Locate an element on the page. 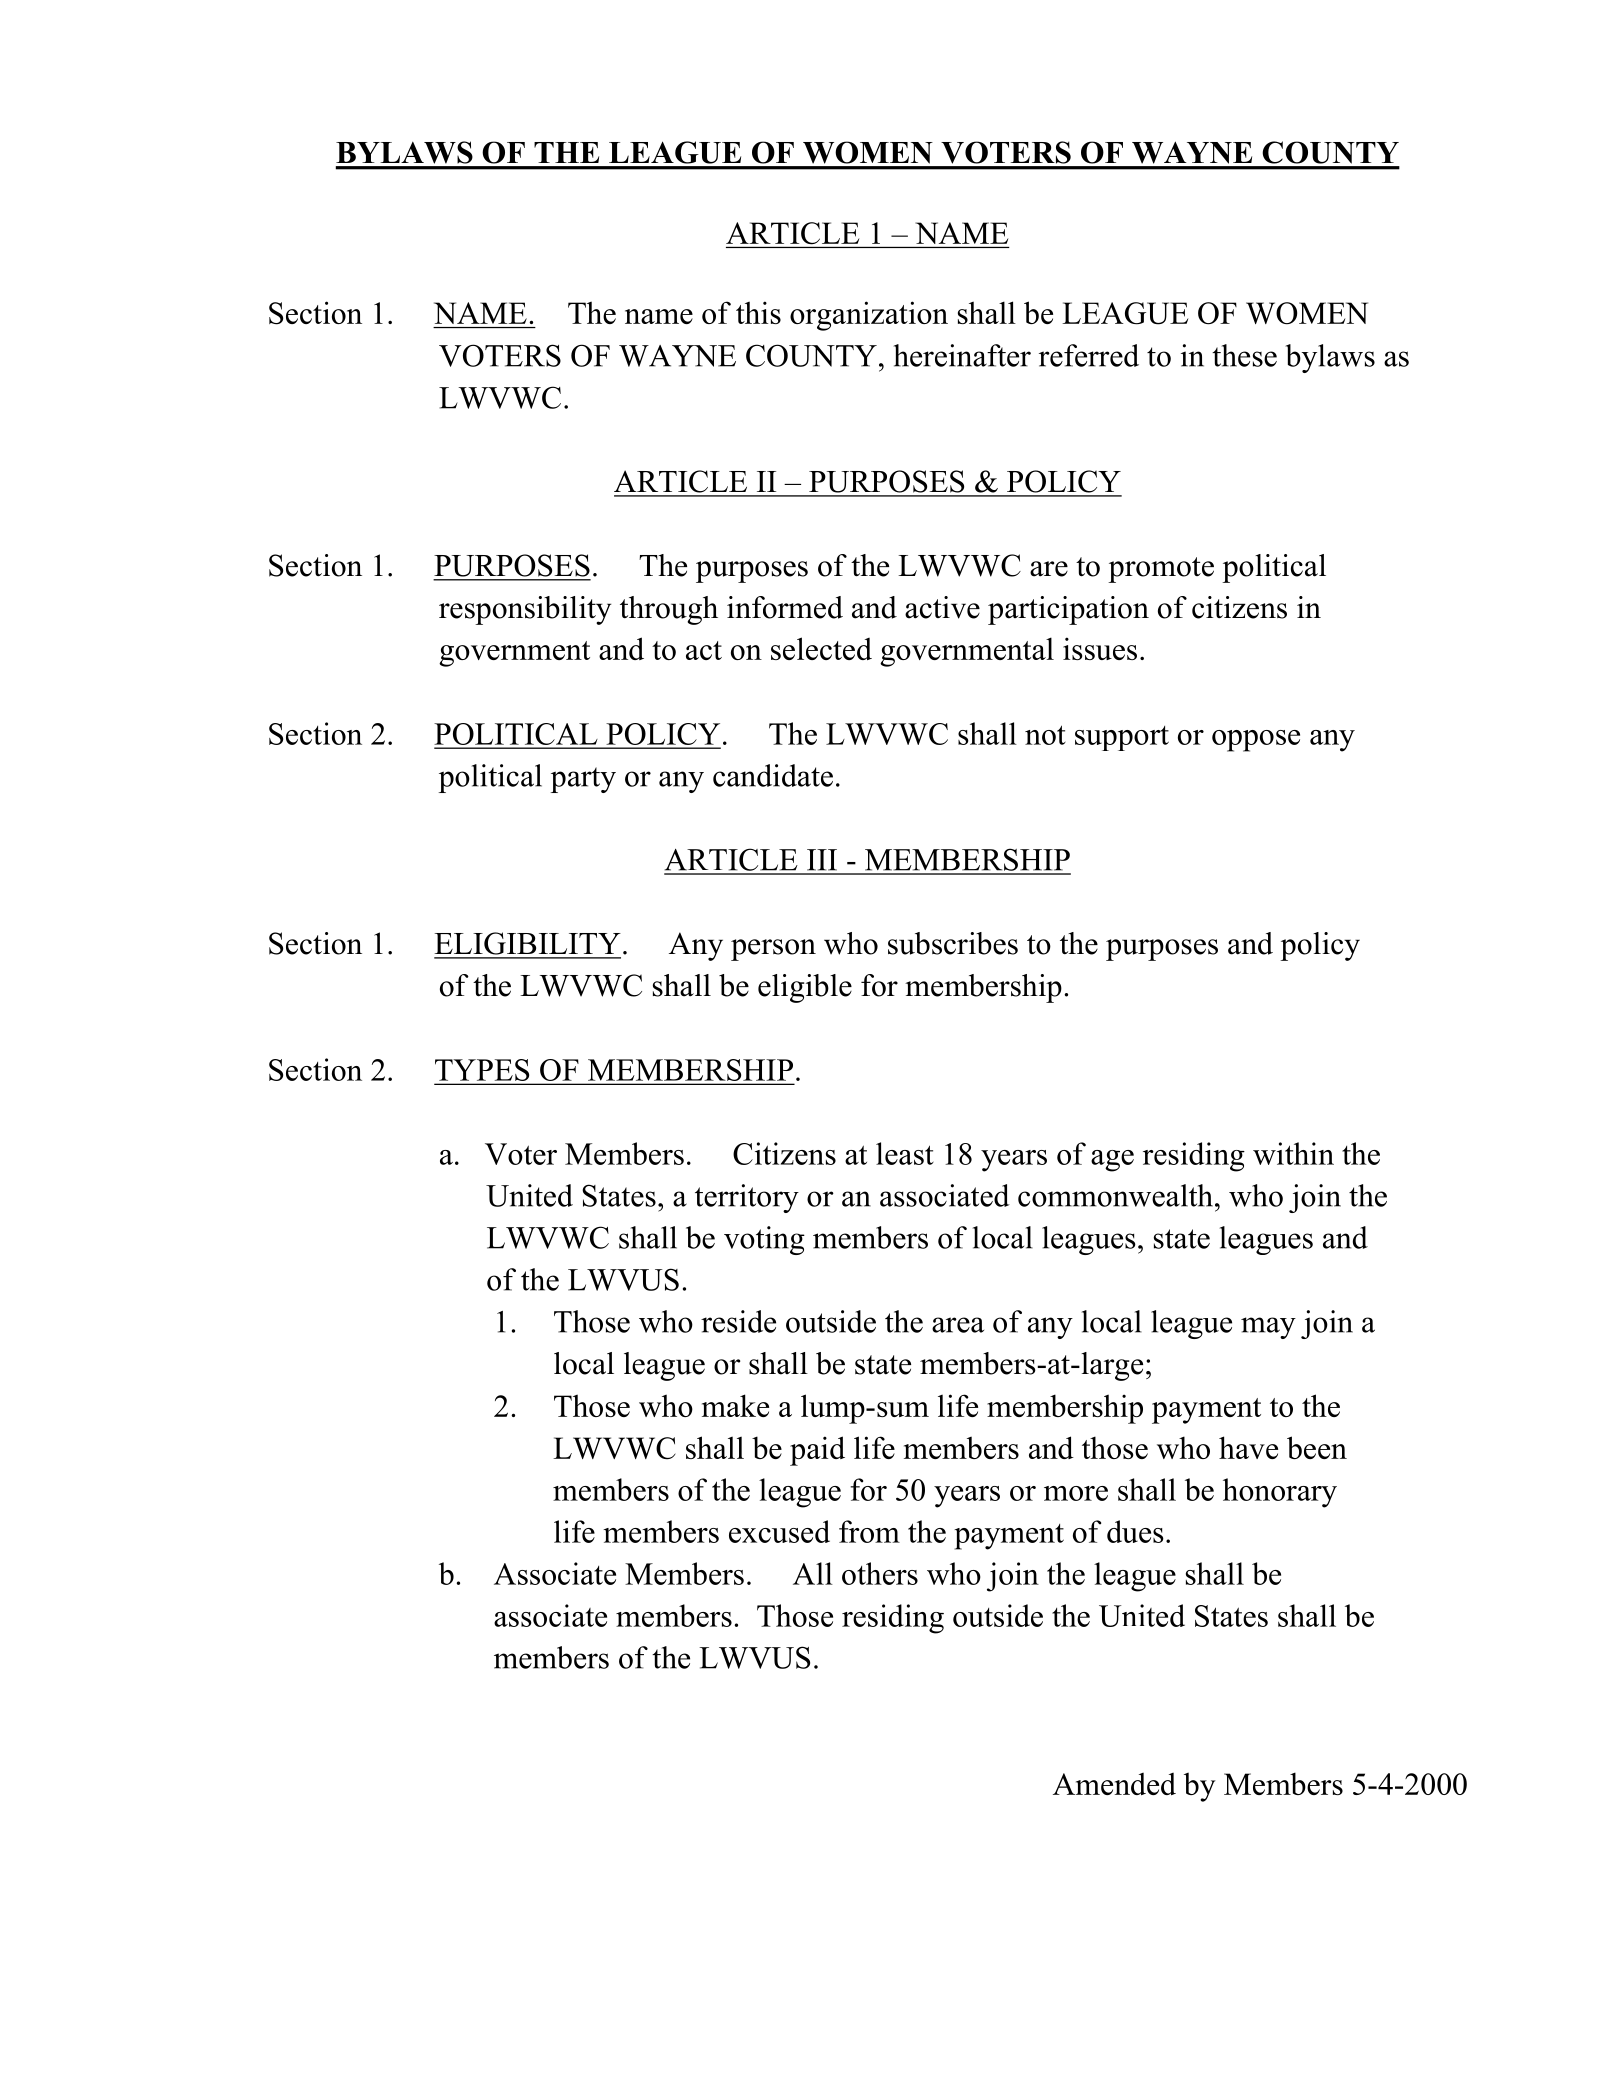 The height and width of the page is (2097, 1620). may is located at coordinates (1268, 1328).
